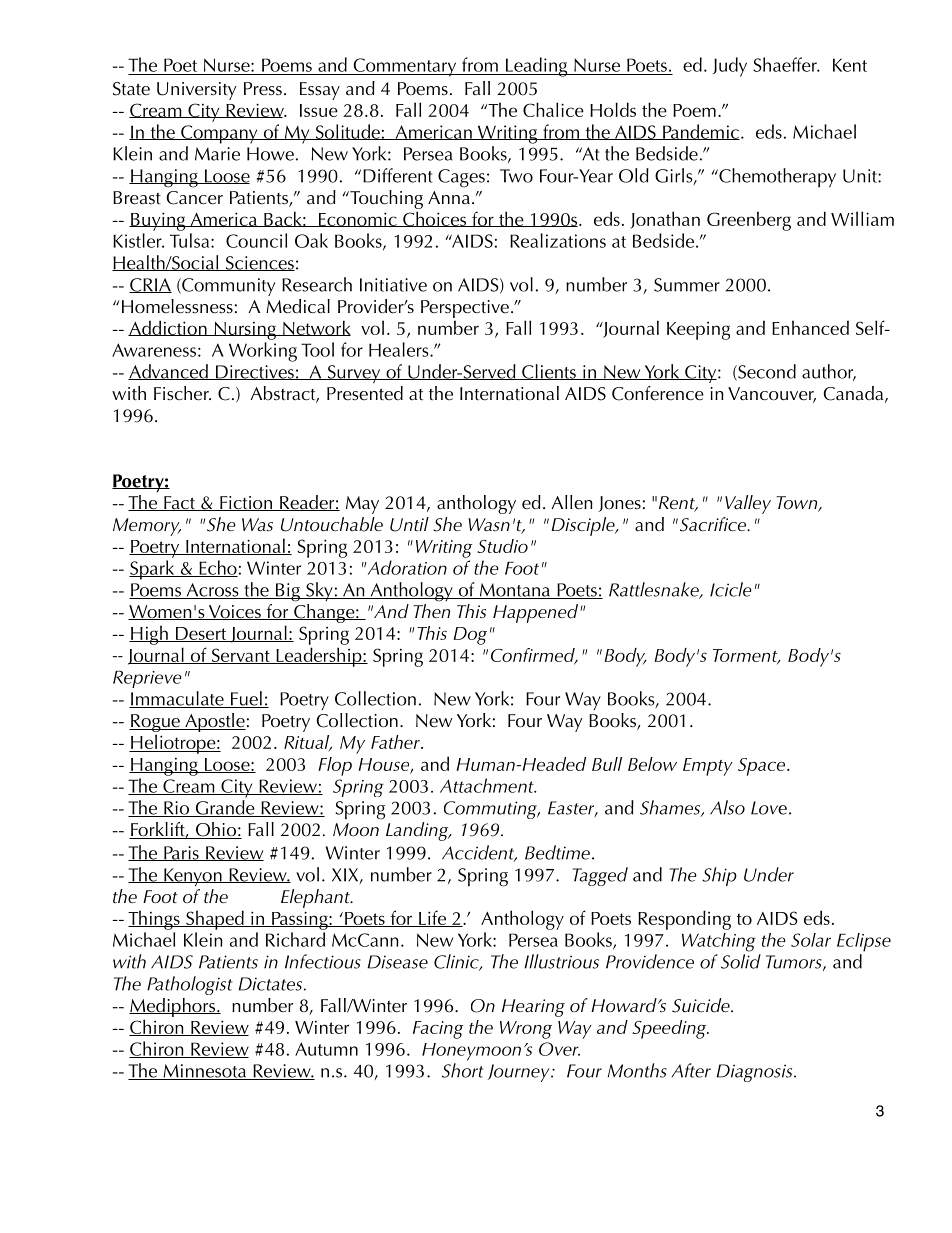 The height and width of the screenshot is (1233, 952). I want to click on Minnesota, so click(205, 1072).
